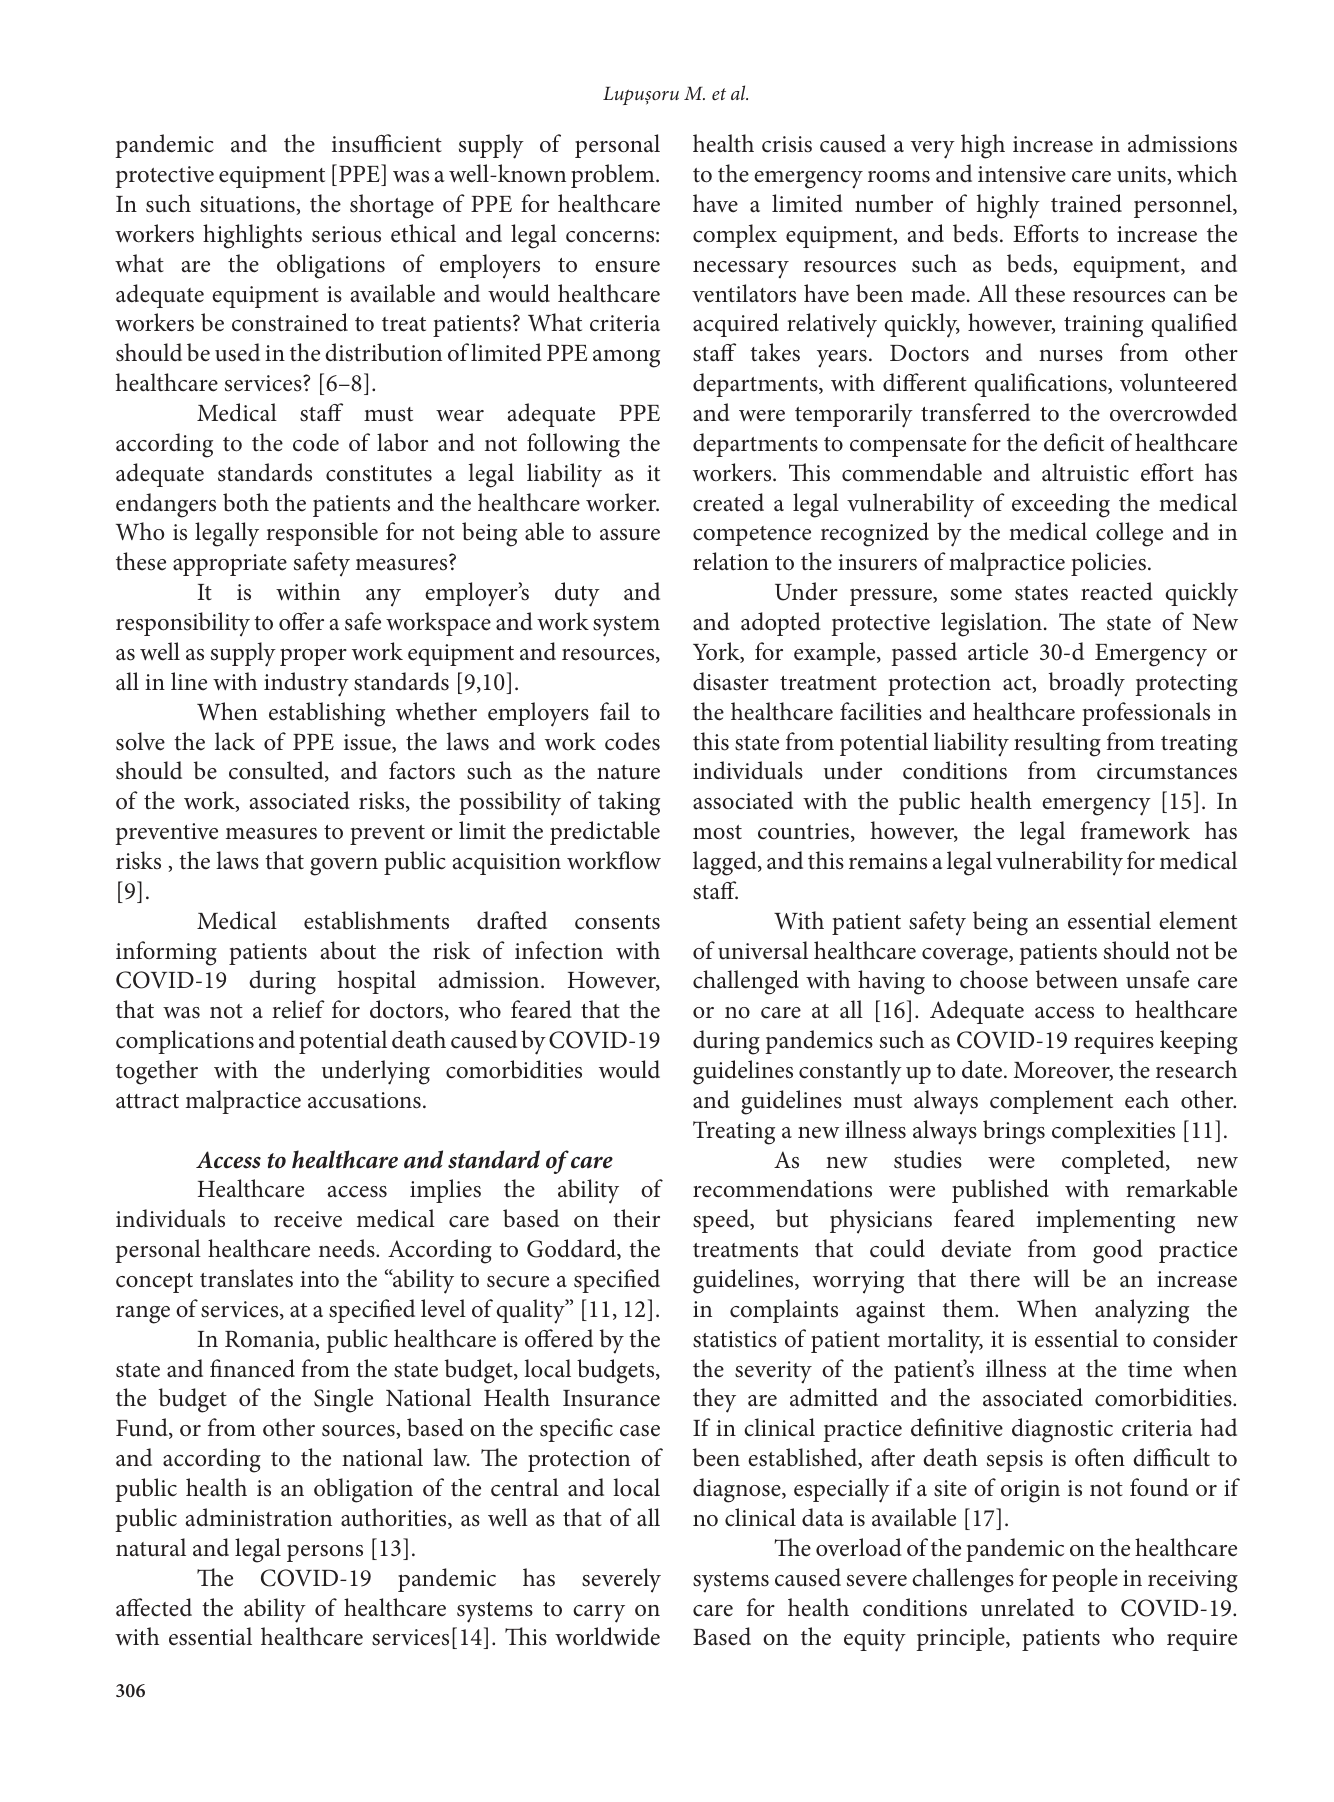  I want to click on element, so click(1198, 920).
